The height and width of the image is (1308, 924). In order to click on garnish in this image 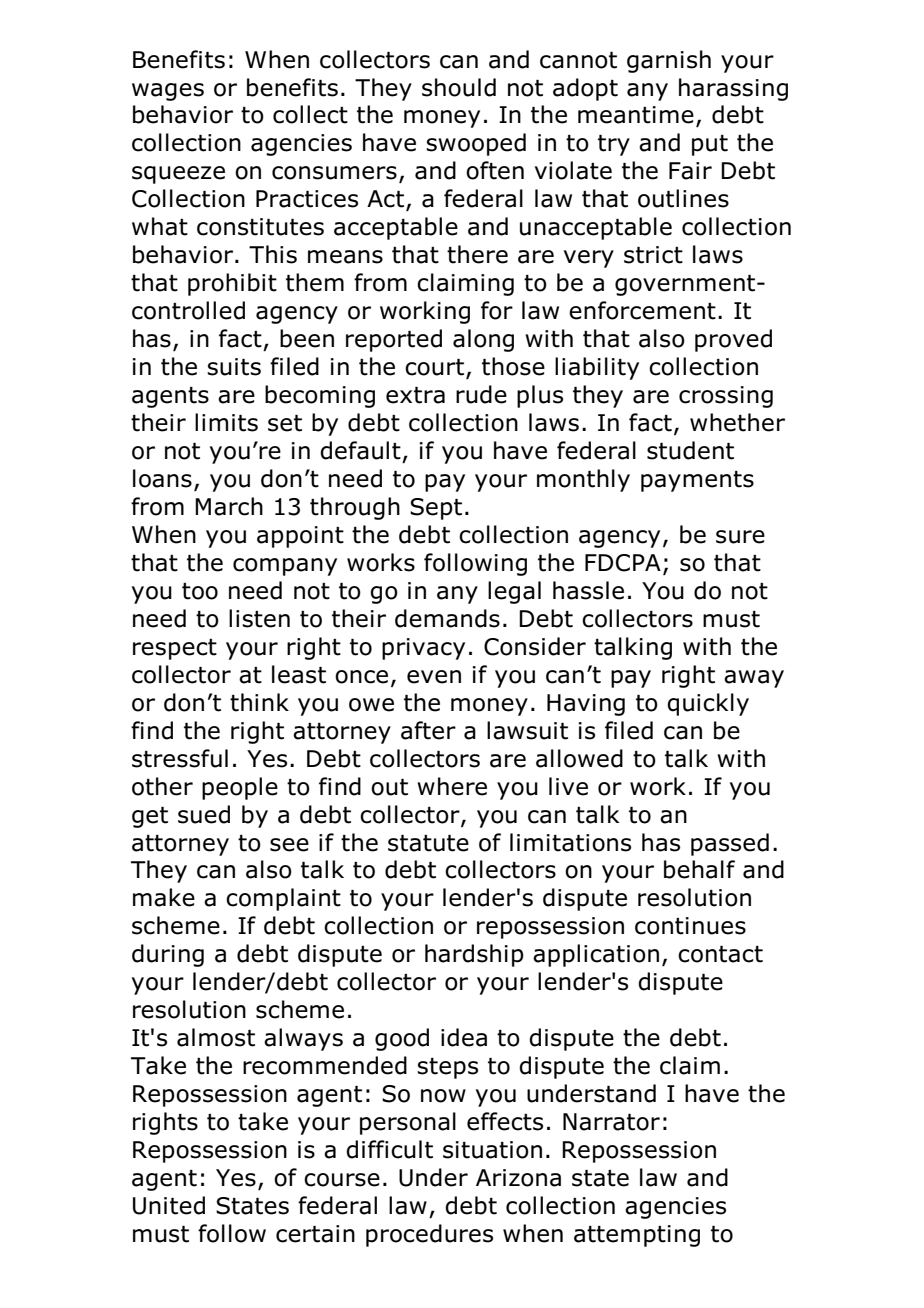, I will do `click(669, 61)`.
